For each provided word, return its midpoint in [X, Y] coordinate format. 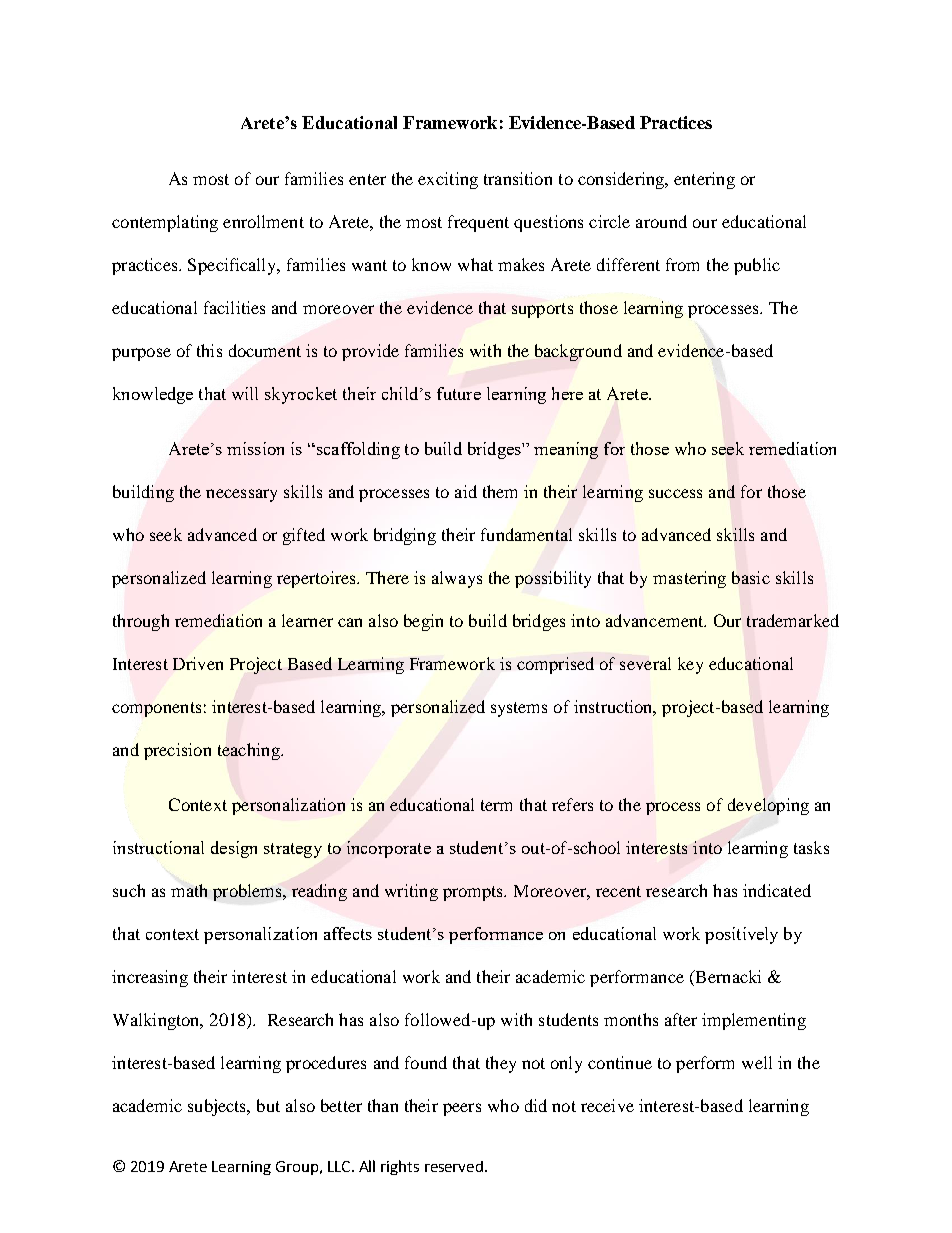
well [757, 1062]
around [661, 221]
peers [462, 1109]
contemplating [165, 223]
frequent [478, 223]
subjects [218, 1107]
